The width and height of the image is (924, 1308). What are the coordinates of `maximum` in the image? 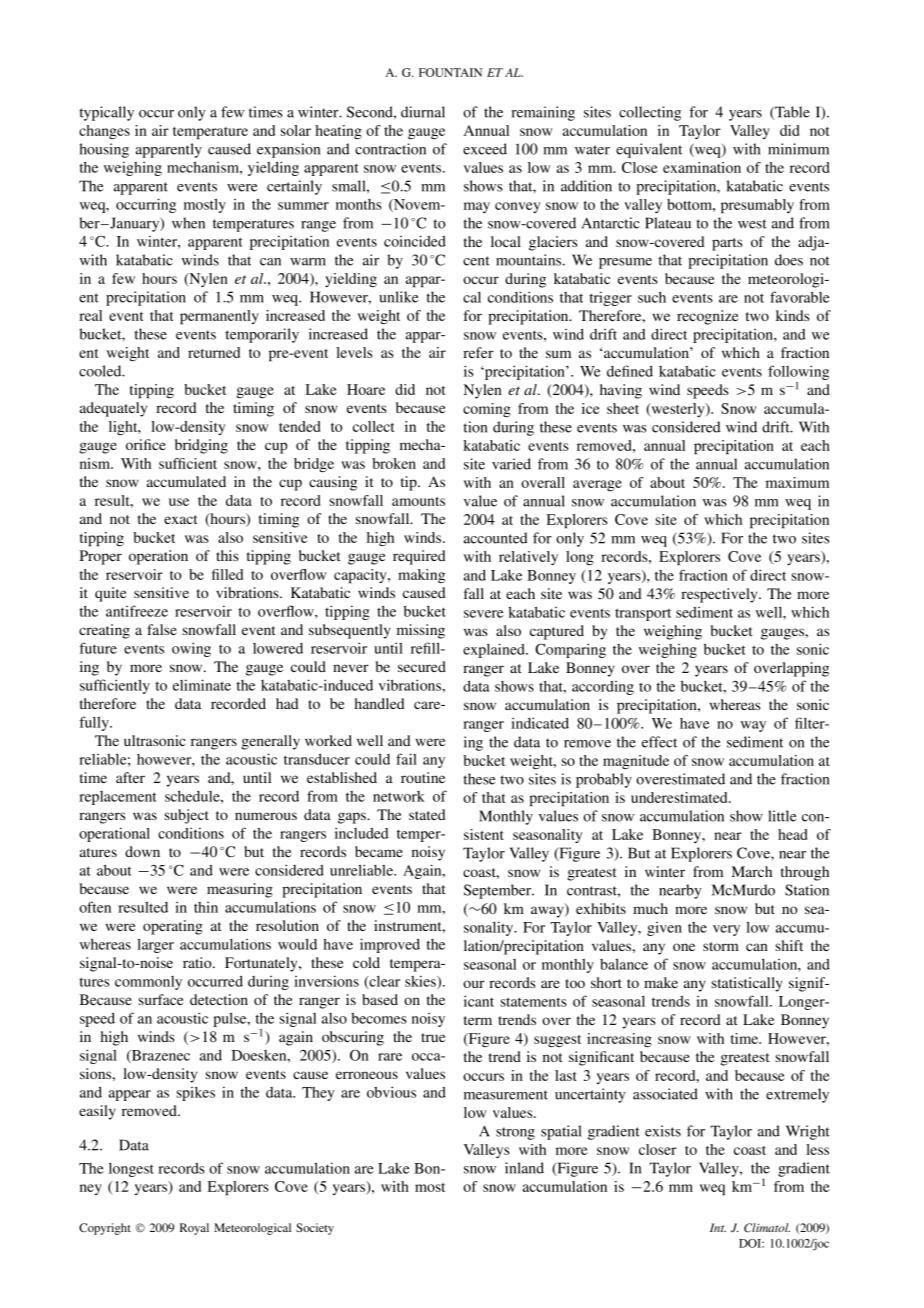 It's located at (797, 482).
